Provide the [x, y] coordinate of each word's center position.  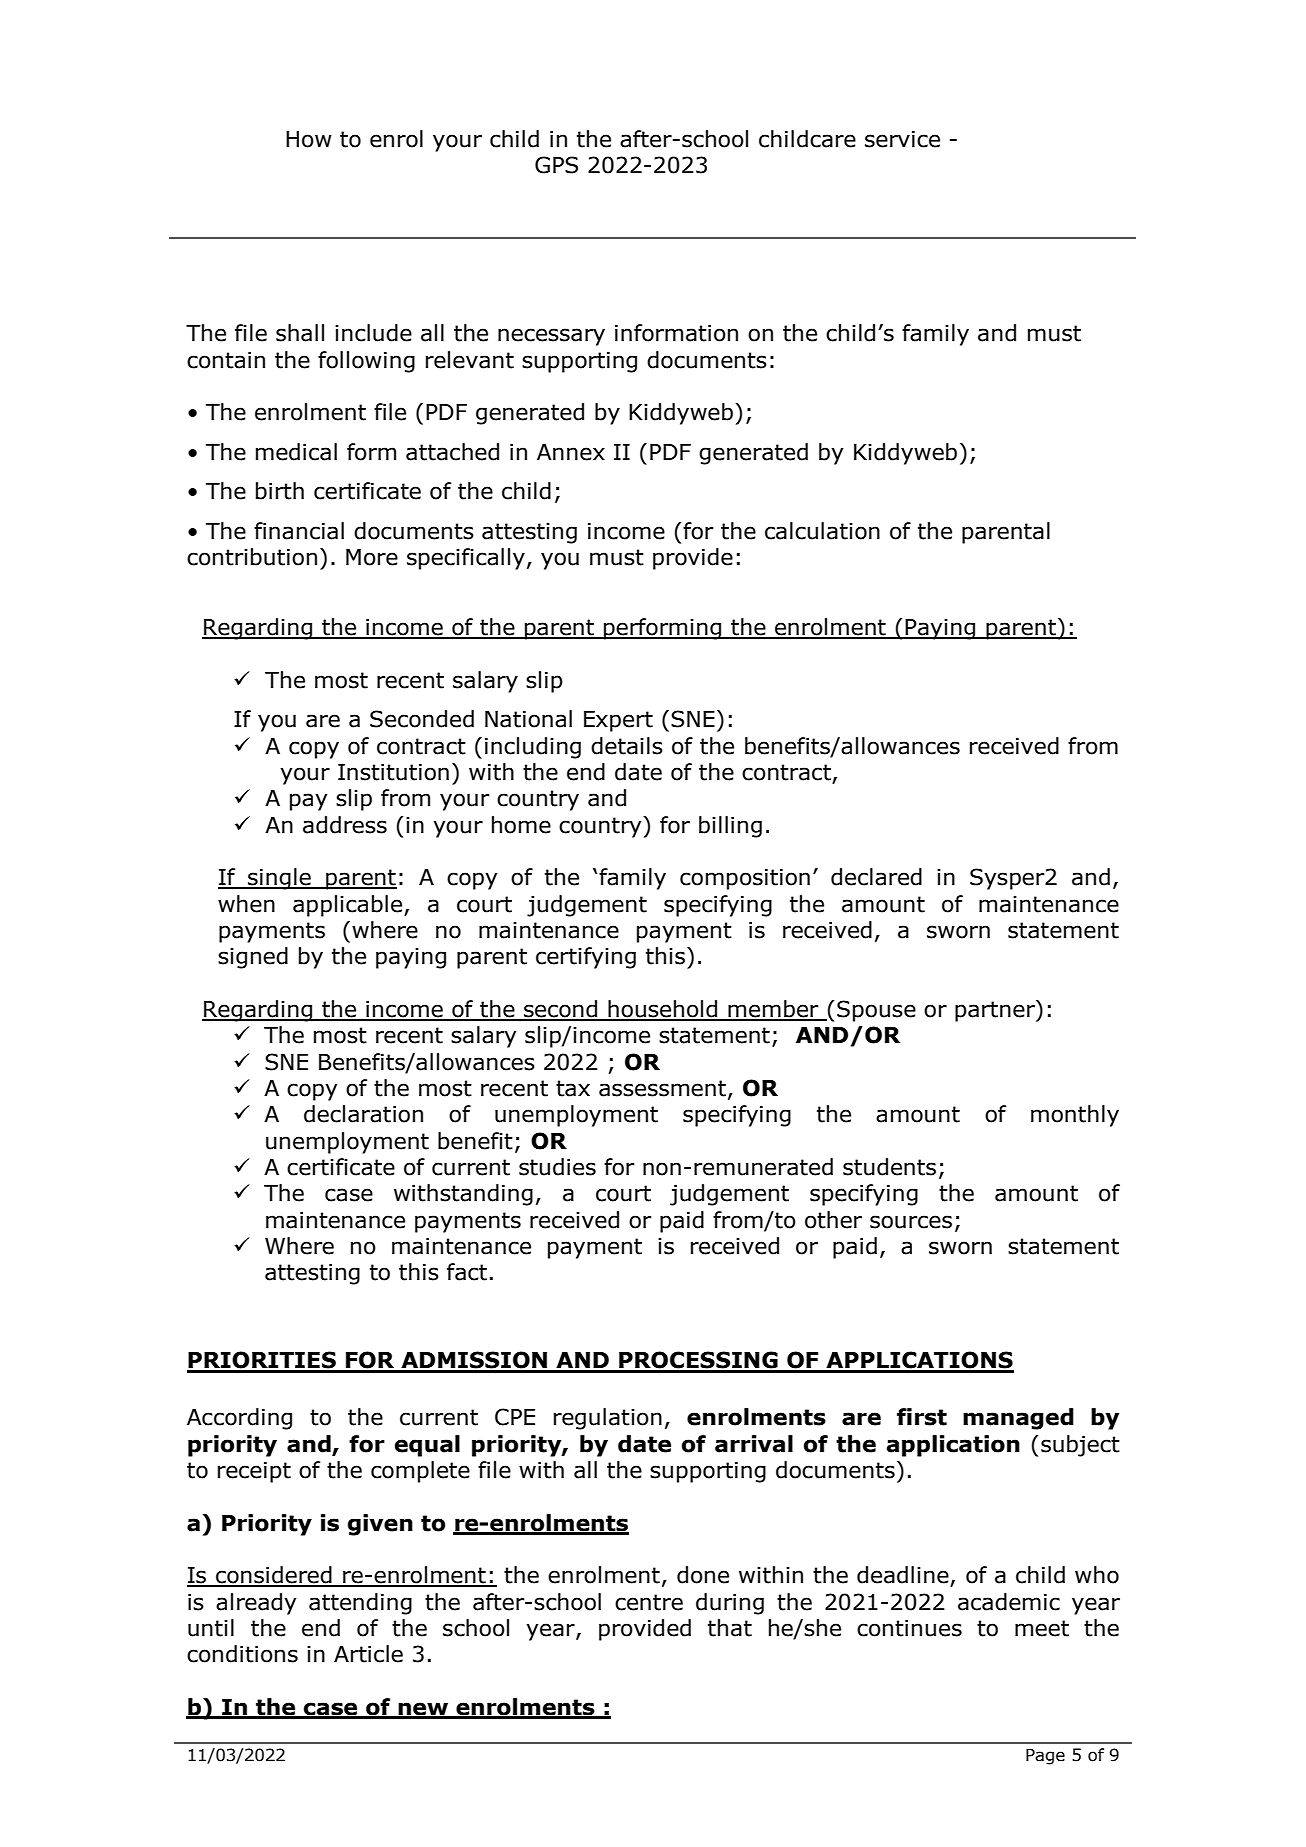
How [309, 139]
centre [649, 1602]
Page [1045, 1756]
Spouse [876, 1011]
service [902, 139]
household [663, 1010]
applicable [347, 906]
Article [368, 1654]
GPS [556, 165]
